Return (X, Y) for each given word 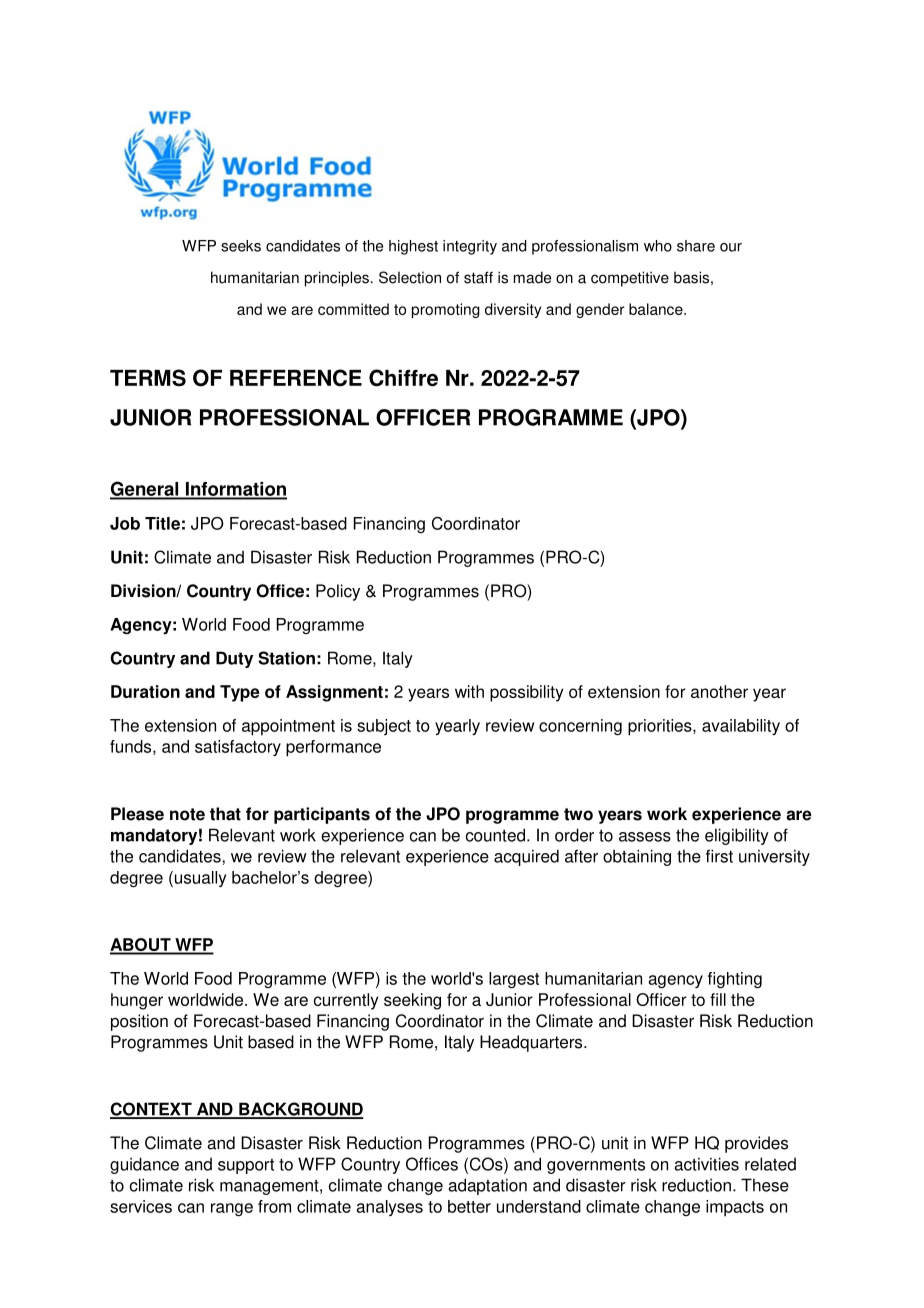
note (187, 814)
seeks (241, 246)
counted (495, 835)
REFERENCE (296, 378)
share (696, 246)
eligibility (737, 836)
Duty (234, 659)
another (719, 691)
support (246, 1166)
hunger (137, 1001)
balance (657, 309)
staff (478, 277)
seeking (412, 1001)
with (469, 691)
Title (162, 523)
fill (718, 999)
